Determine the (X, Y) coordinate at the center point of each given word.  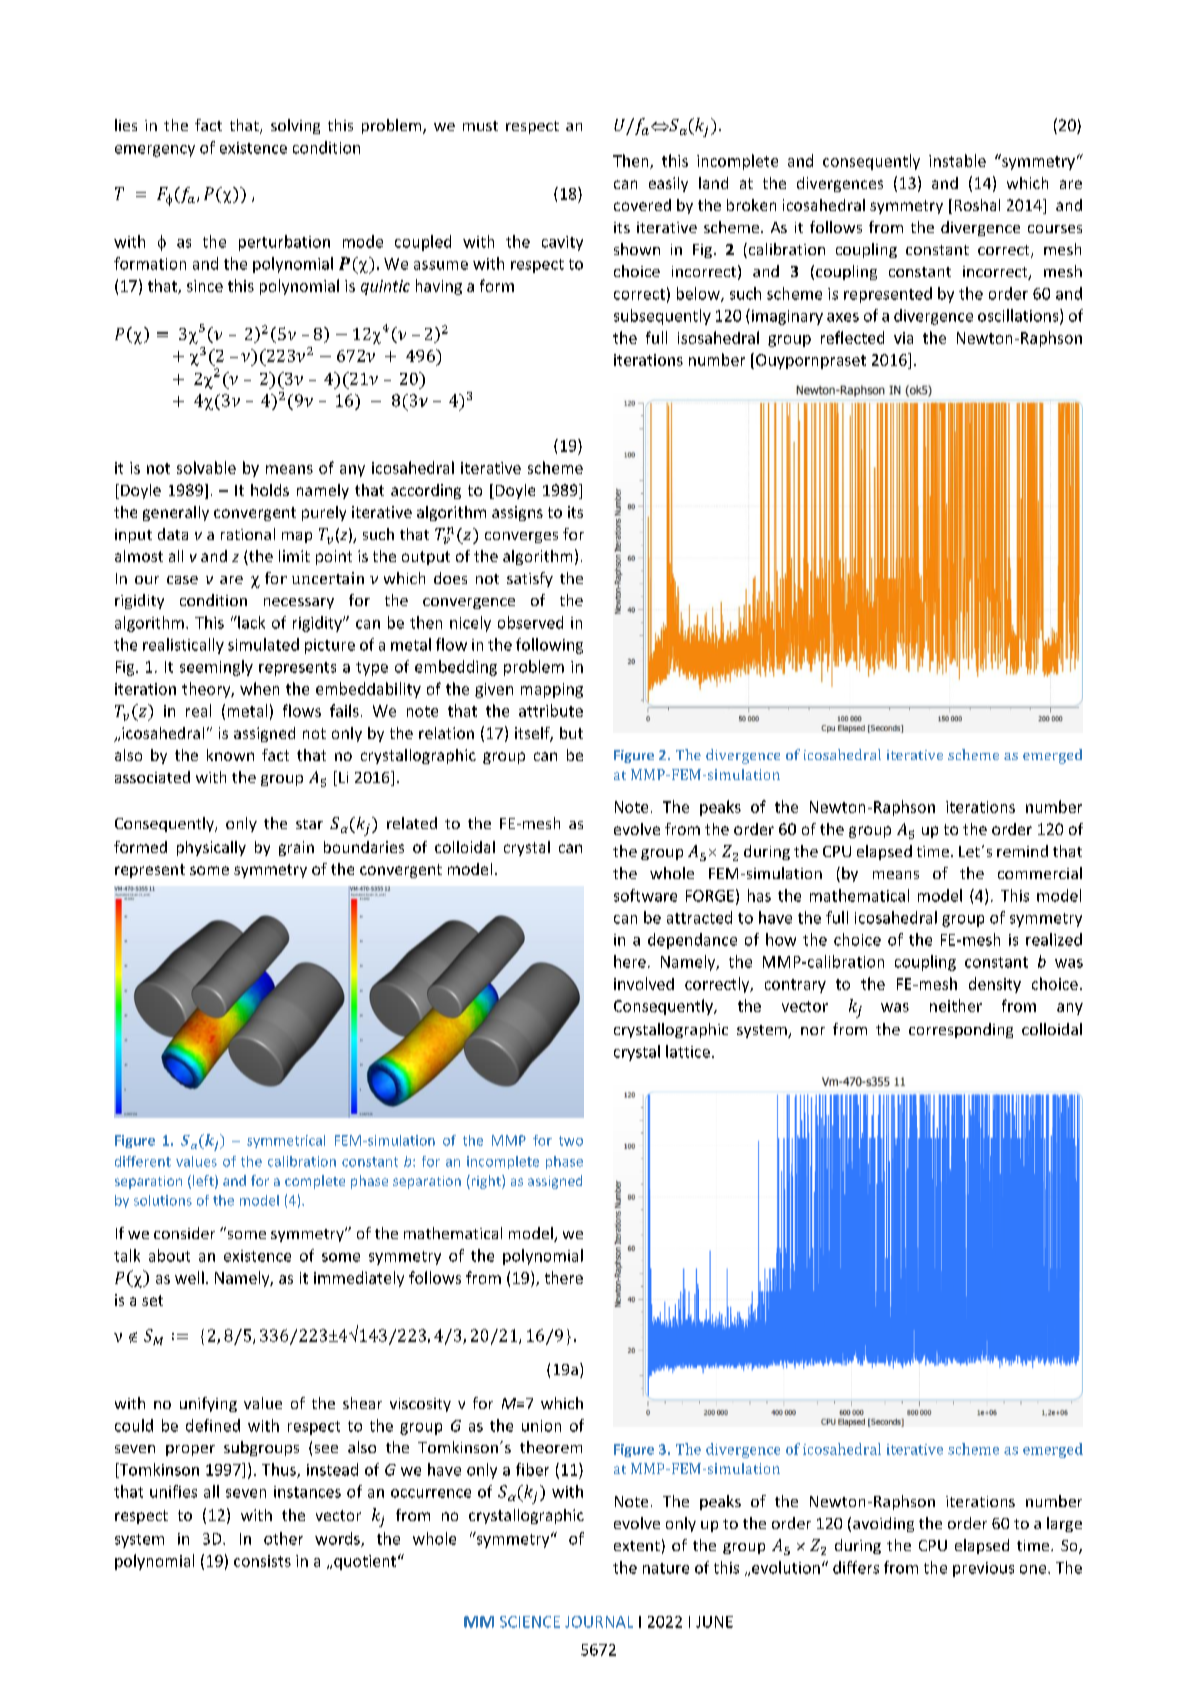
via (903, 338)
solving (295, 126)
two (571, 1141)
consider (184, 1233)
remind (1022, 851)
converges (521, 537)
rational (248, 534)
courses (1055, 229)
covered (642, 205)
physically (211, 848)
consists (262, 1561)
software (645, 895)
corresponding (961, 1030)
